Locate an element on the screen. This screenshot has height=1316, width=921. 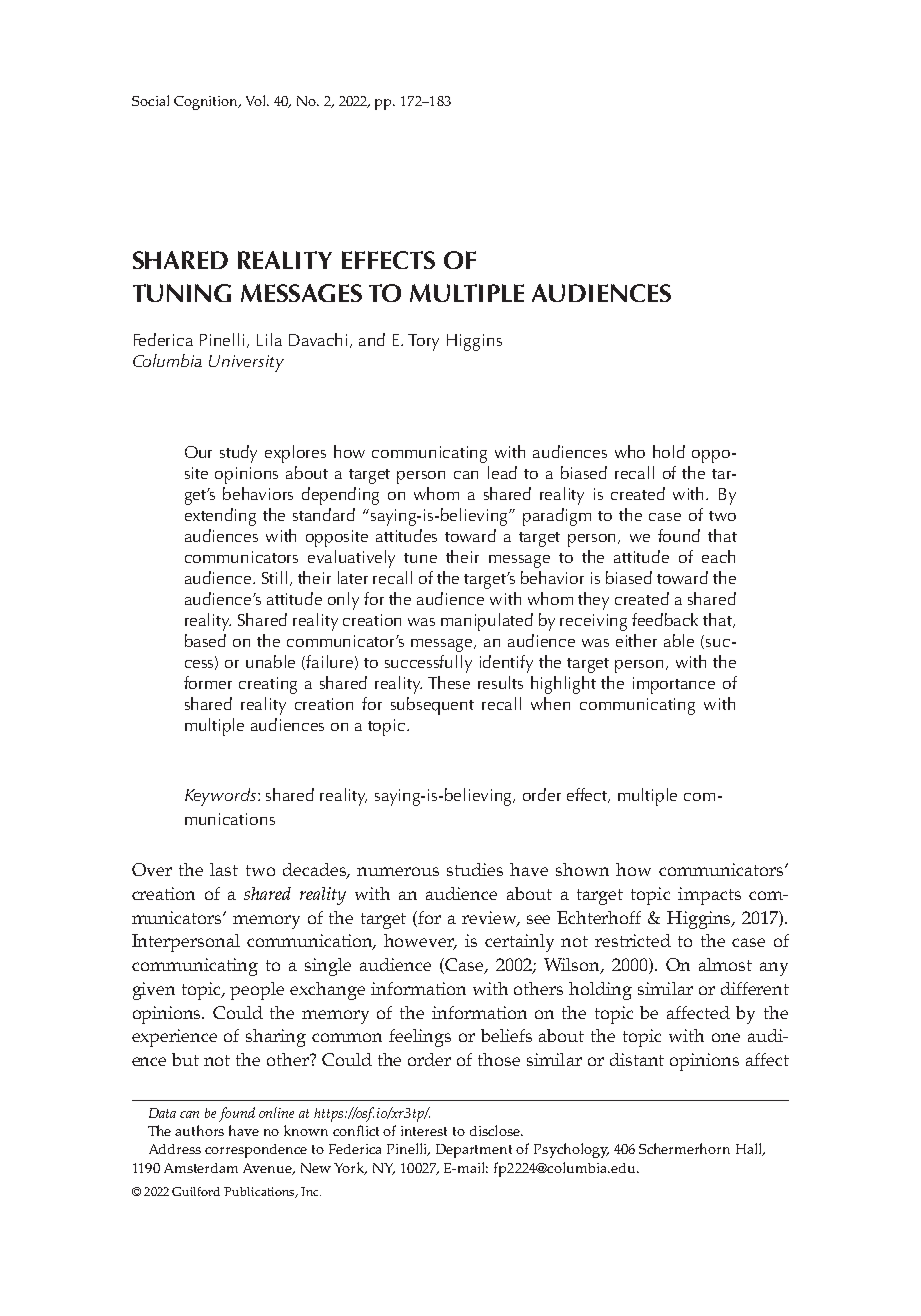
based is located at coordinates (205, 640).
